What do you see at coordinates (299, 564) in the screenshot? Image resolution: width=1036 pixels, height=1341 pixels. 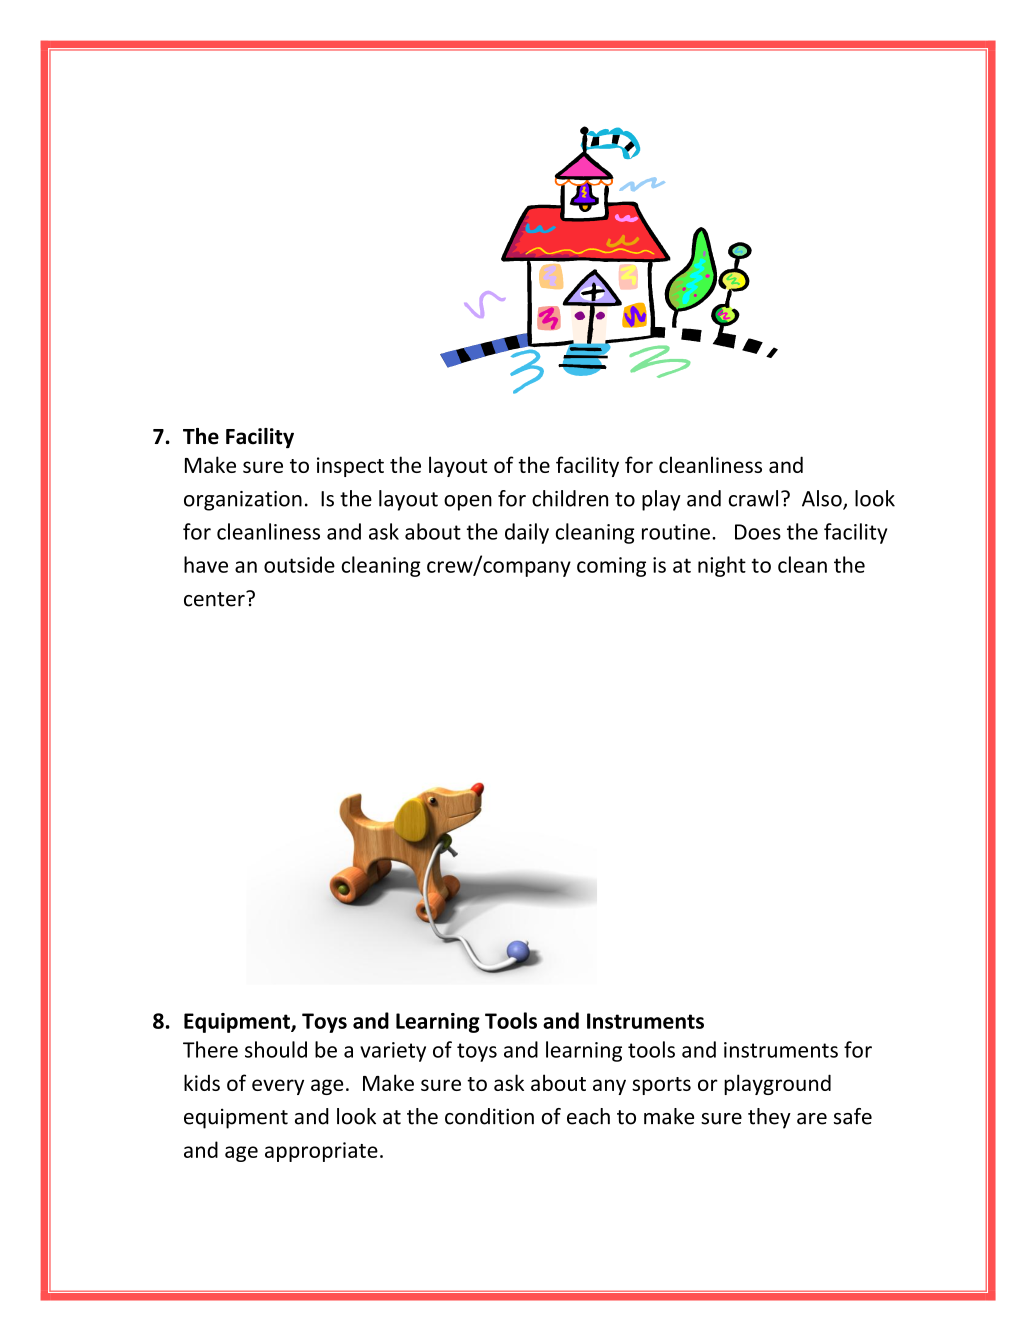 I see `outside` at bounding box center [299, 564].
